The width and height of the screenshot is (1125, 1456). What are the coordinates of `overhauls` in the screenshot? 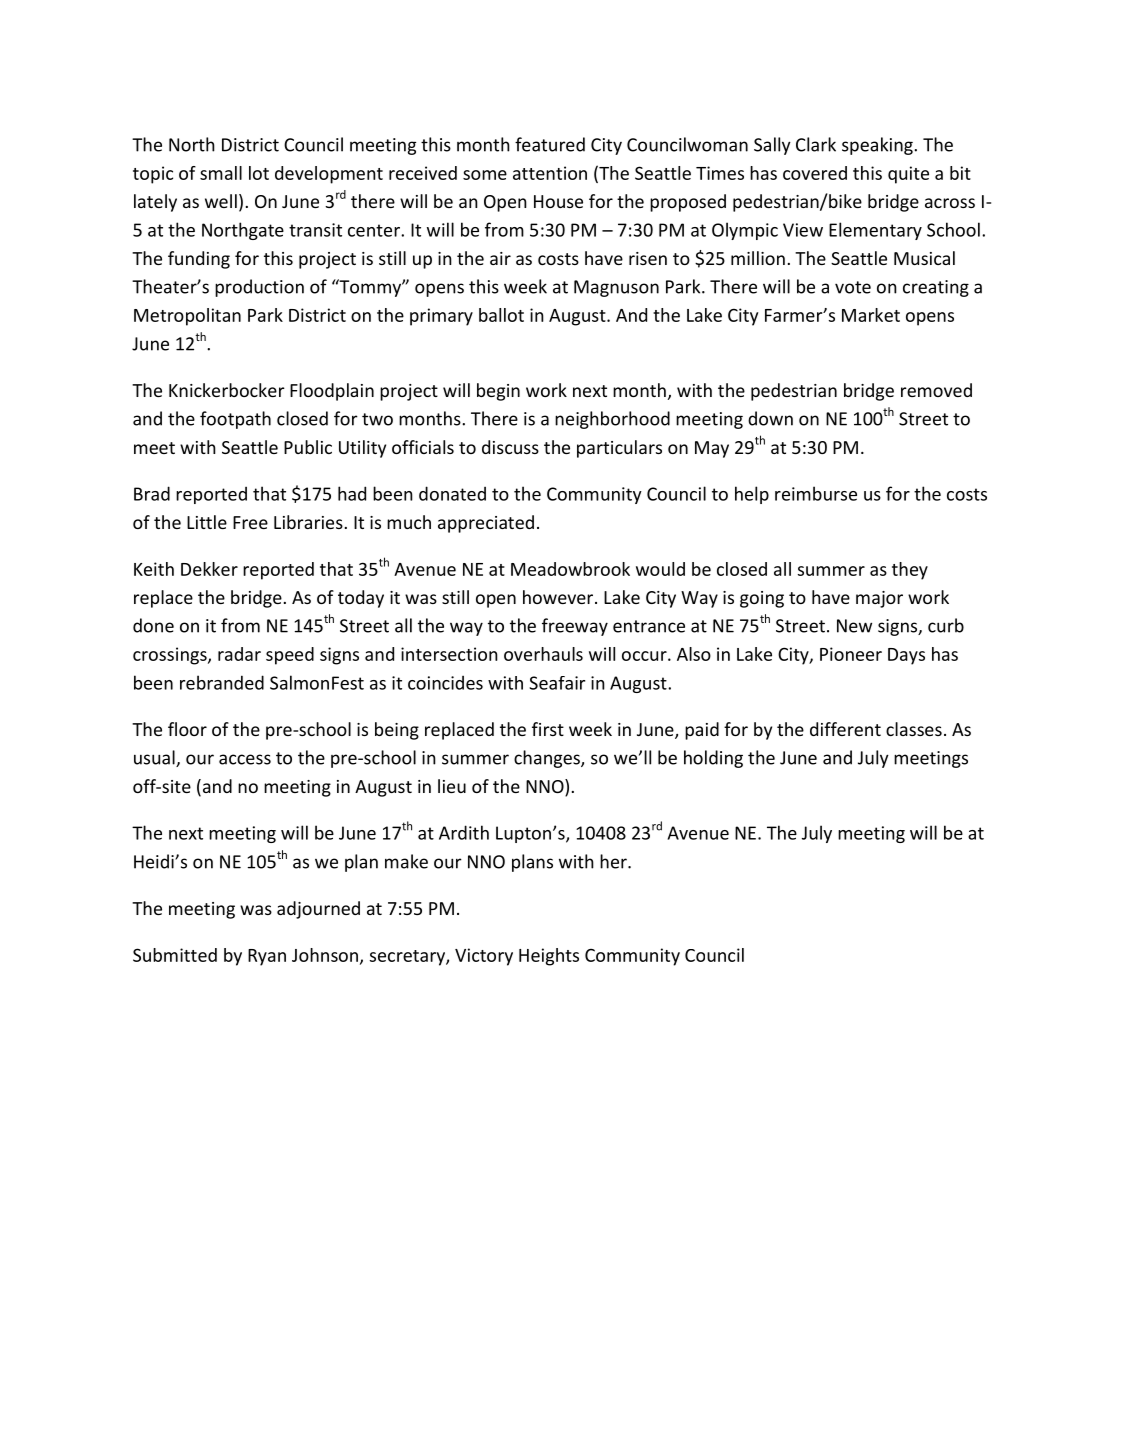 It's located at (543, 654).
